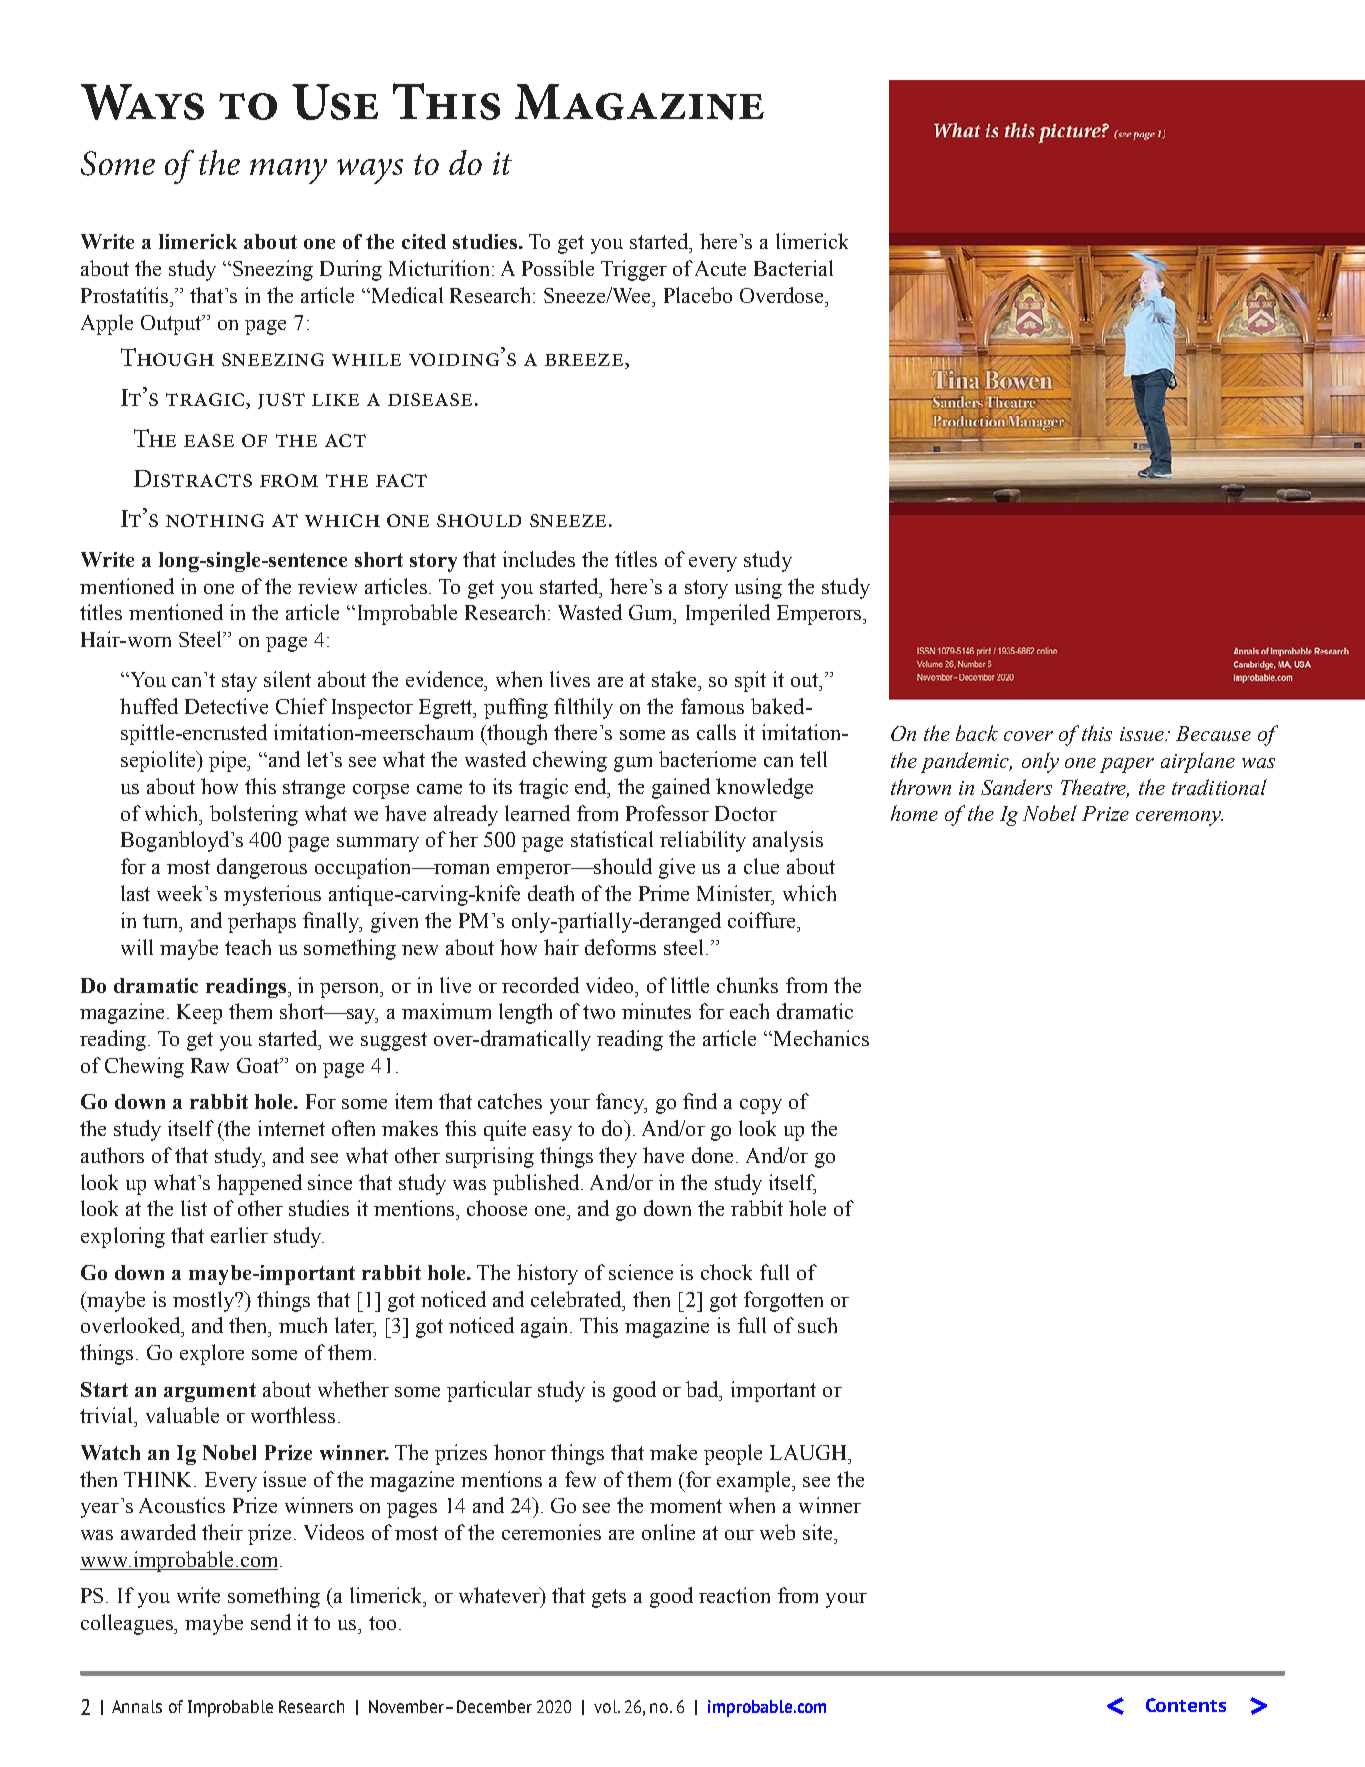 The height and width of the screenshot is (1767, 1365). Describe the element at coordinates (1179, 818) in the screenshot. I see `ceremony` at that location.
